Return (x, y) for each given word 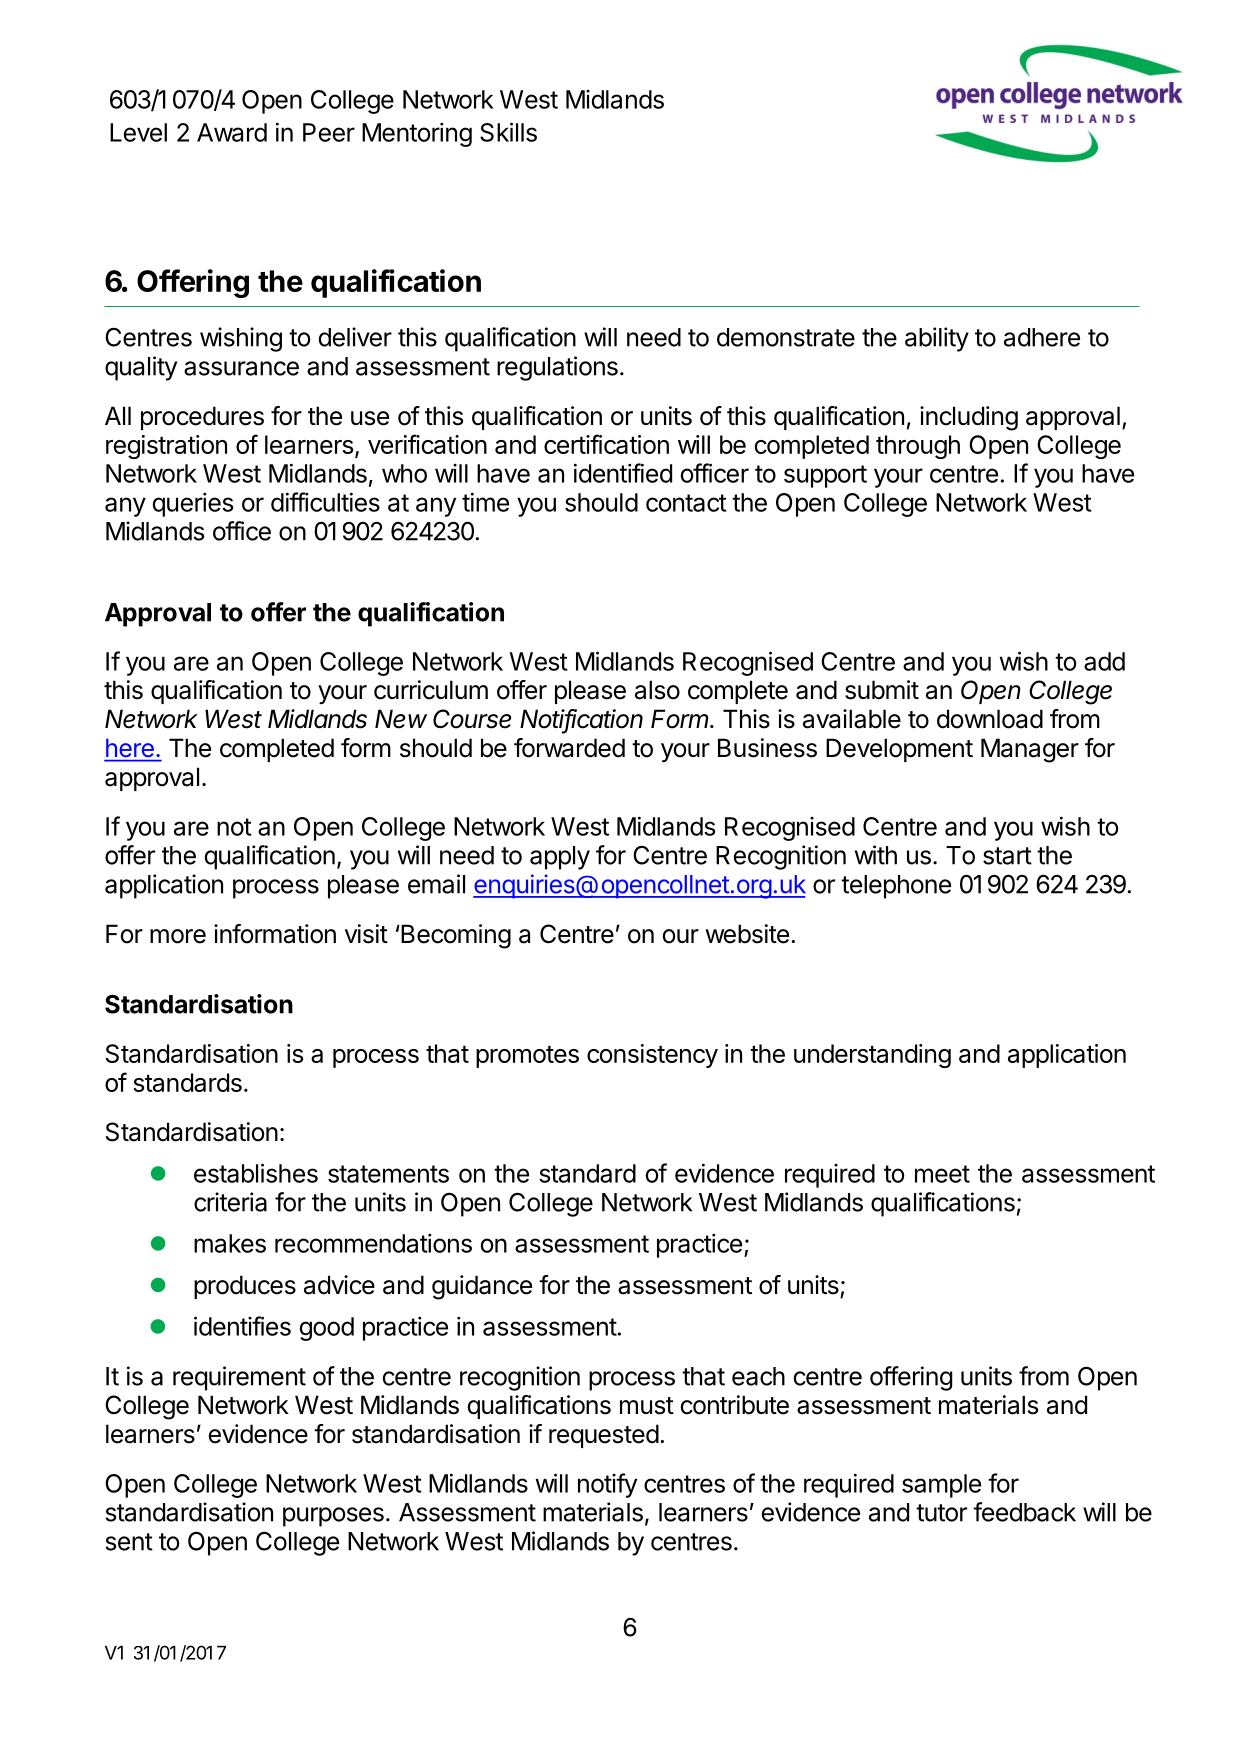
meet (942, 1174)
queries (192, 504)
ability (937, 339)
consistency (652, 1056)
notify (607, 1485)
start (1007, 856)
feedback (1024, 1512)
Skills (508, 132)
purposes (333, 1517)
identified (623, 473)
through (918, 447)
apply (560, 858)
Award (232, 132)
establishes (256, 1173)
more (178, 936)
